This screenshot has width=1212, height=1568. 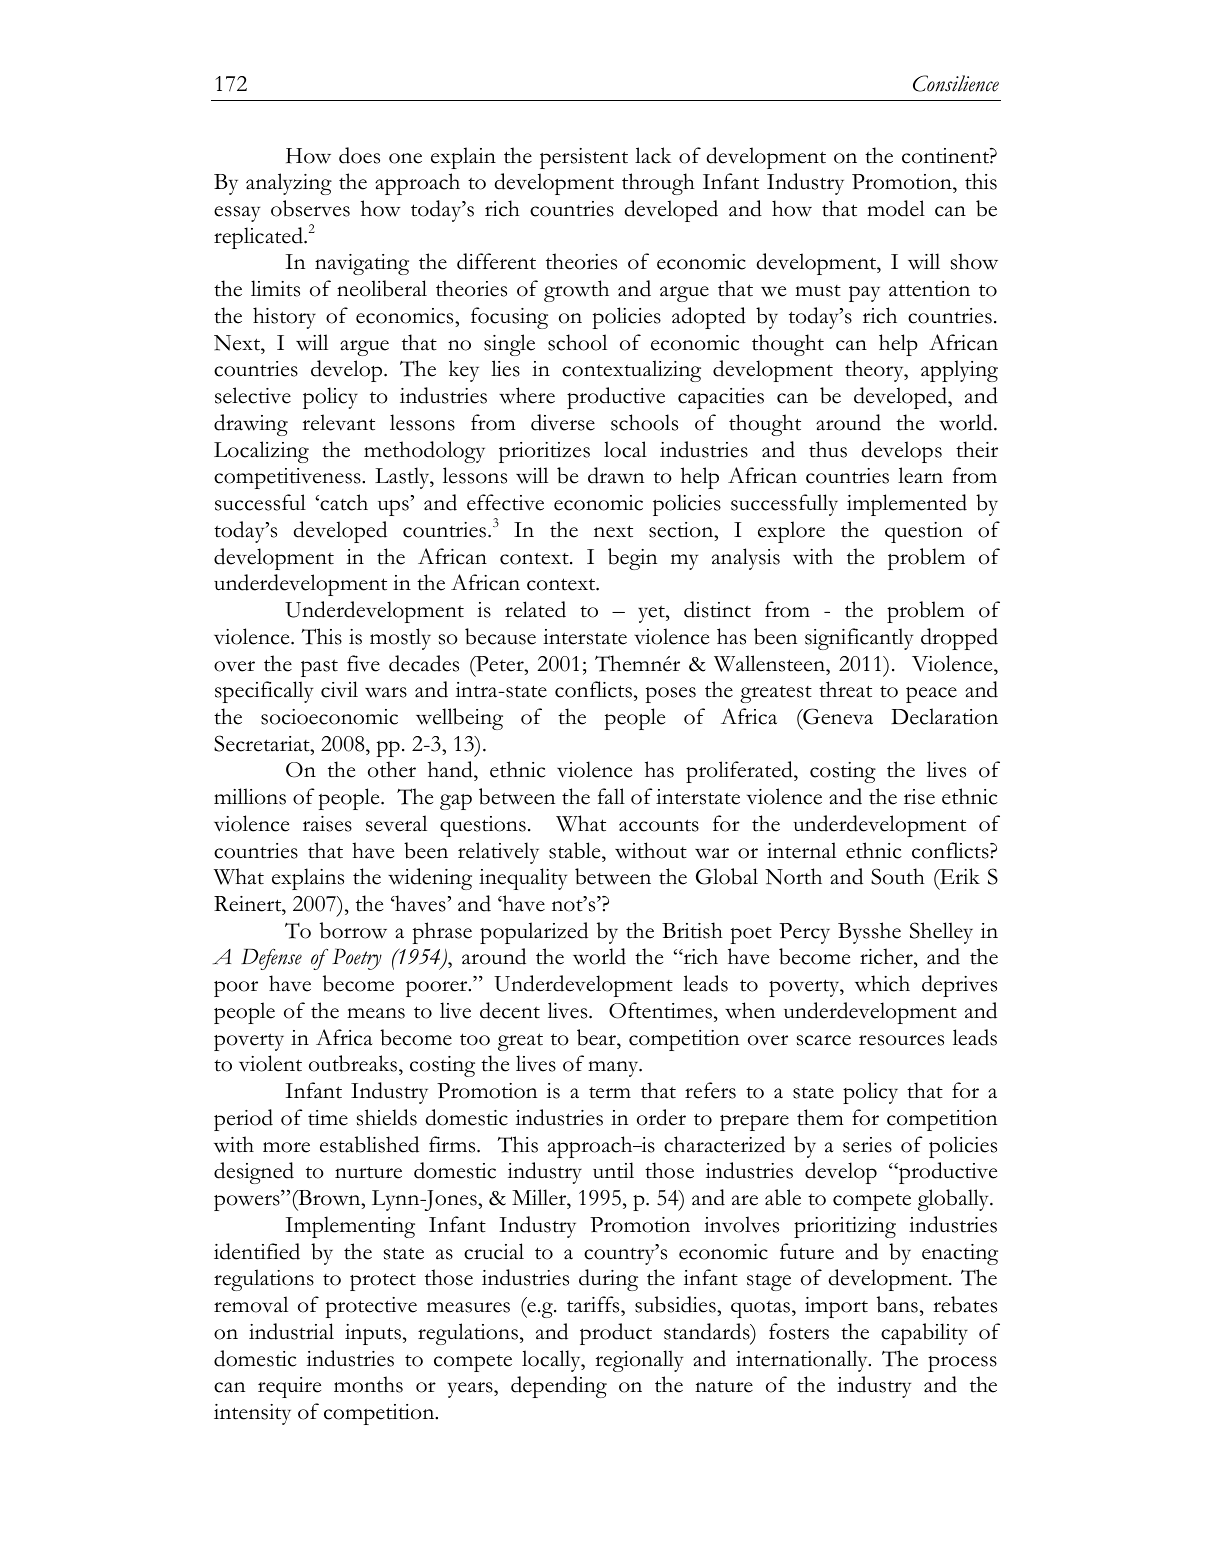 I want to click on regionally, so click(x=639, y=1361).
